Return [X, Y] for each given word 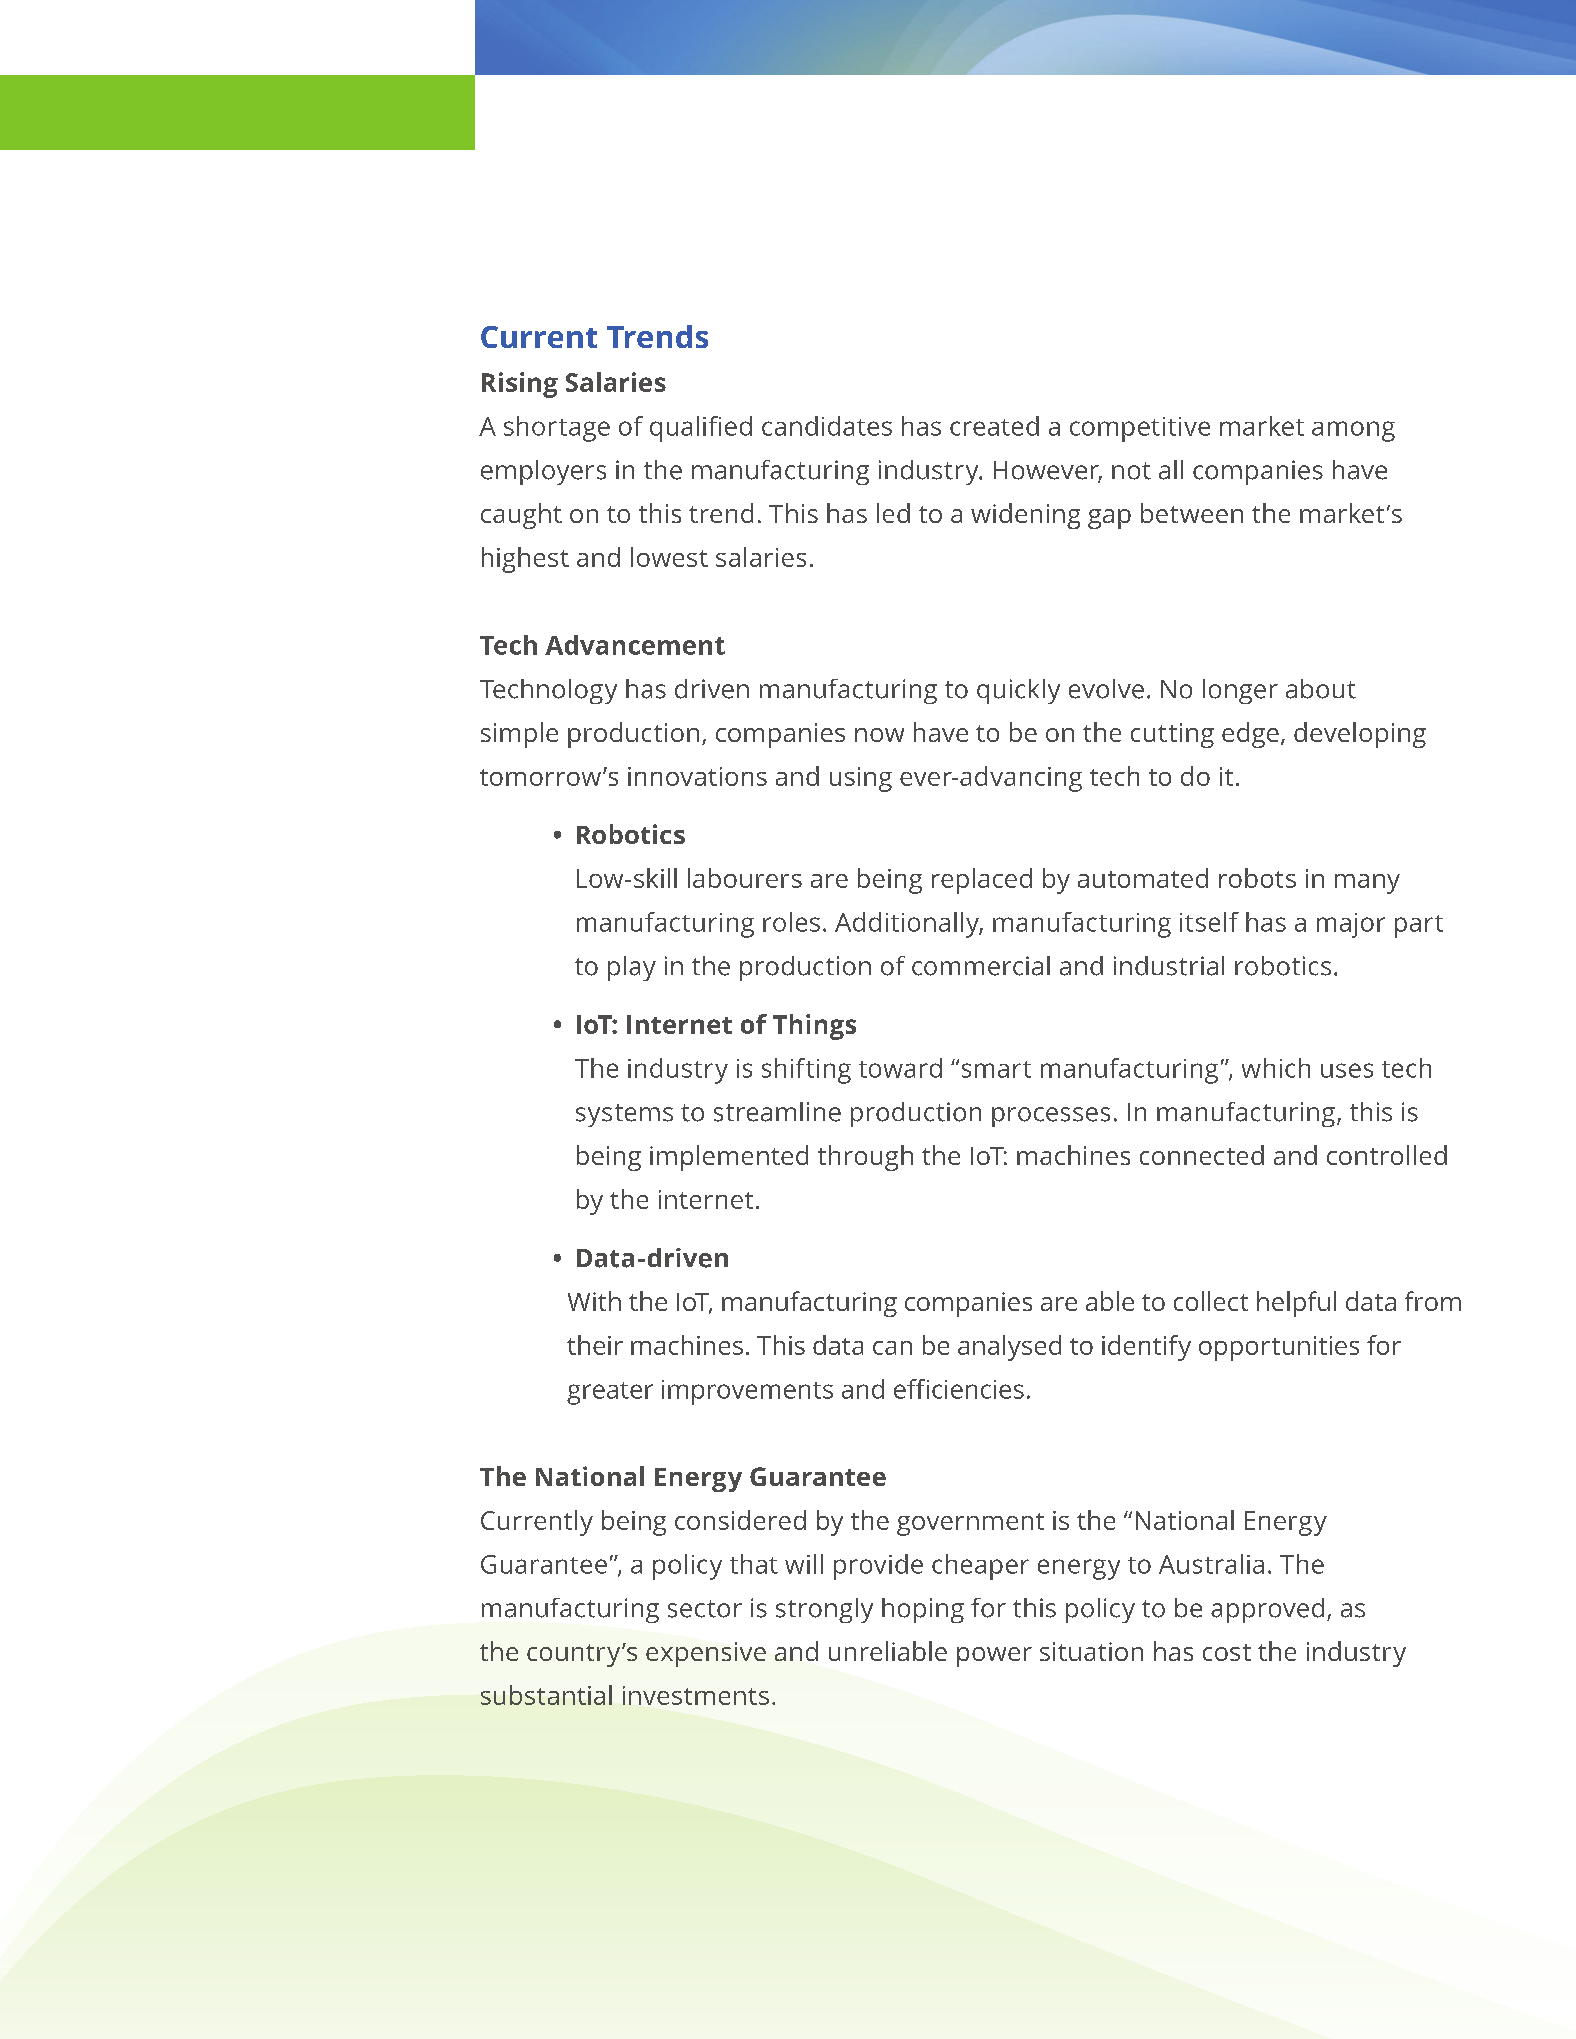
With [594, 1301]
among [1353, 431]
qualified [701, 429]
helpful [1296, 1304]
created [994, 426]
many [1367, 884]
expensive [706, 1654]
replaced [982, 881]
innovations [697, 776]
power [994, 1657]
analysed [1009, 1348]
